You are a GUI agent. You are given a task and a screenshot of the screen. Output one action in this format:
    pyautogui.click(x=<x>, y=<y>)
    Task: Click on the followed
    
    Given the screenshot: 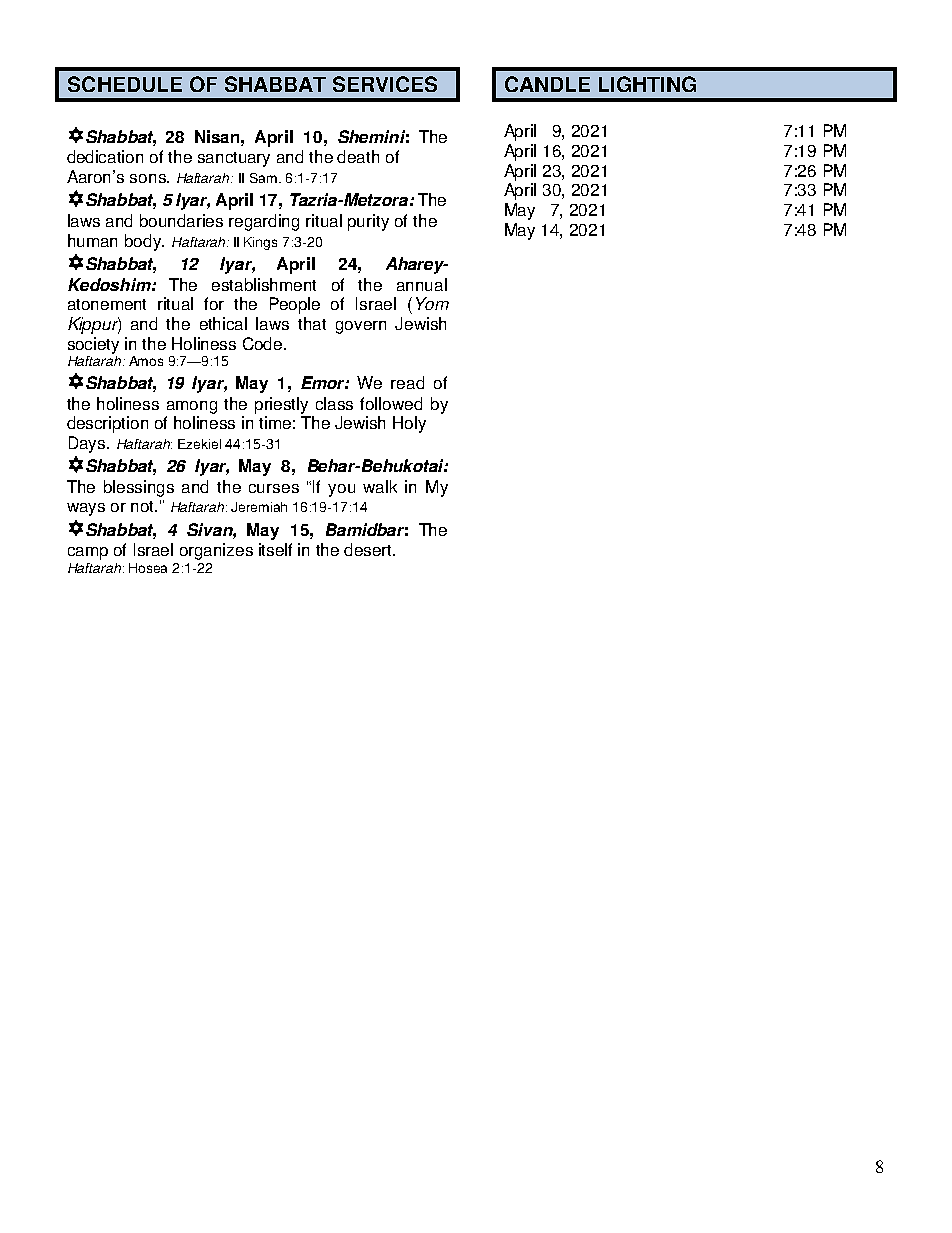 What is the action you would take?
    pyautogui.click(x=391, y=403)
